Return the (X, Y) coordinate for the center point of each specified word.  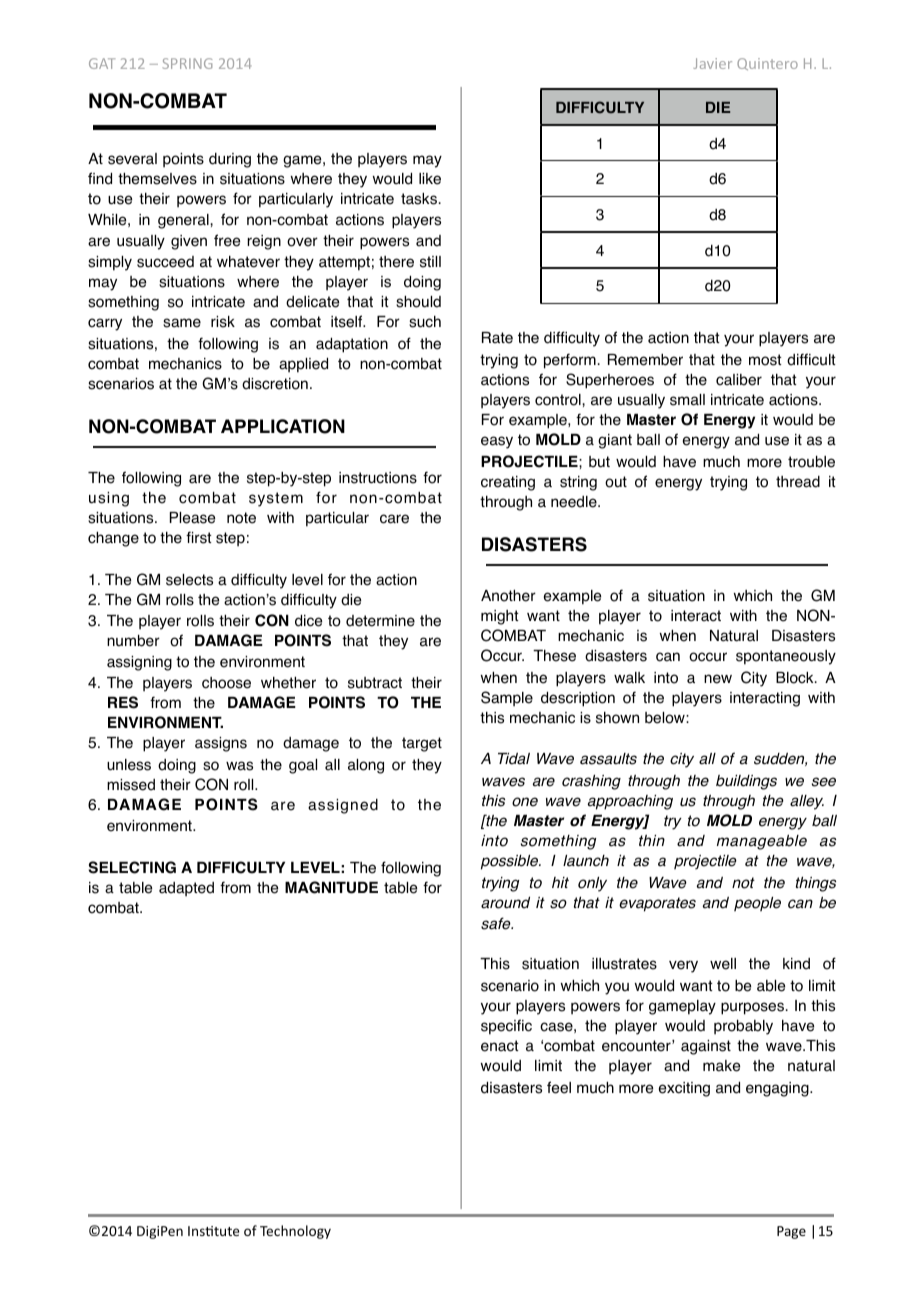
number (133, 641)
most (765, 360)
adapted (186, 889)
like (430, 179)
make (721, 1066)
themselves (157, 179)
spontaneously (786, 657)
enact (500, 1046)
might (500, 617)
